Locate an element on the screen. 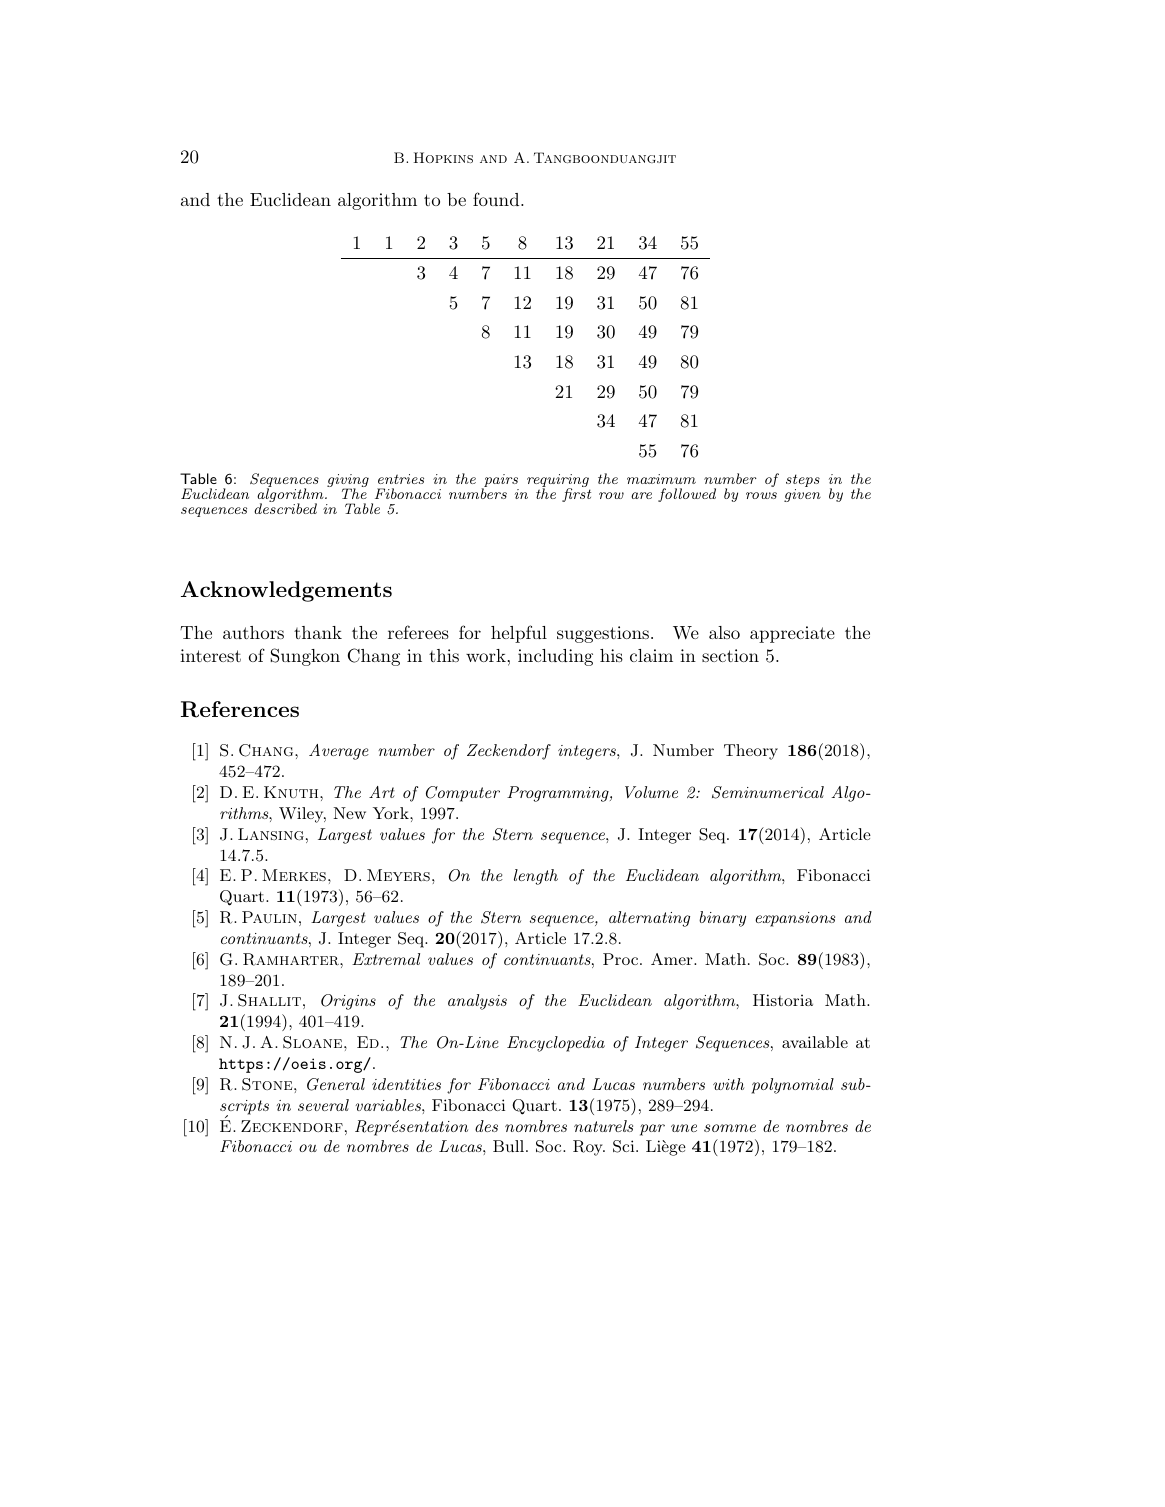 The width and height of the screenshot is (1165, 1507). pairs is located at coordinates (500, 482).
